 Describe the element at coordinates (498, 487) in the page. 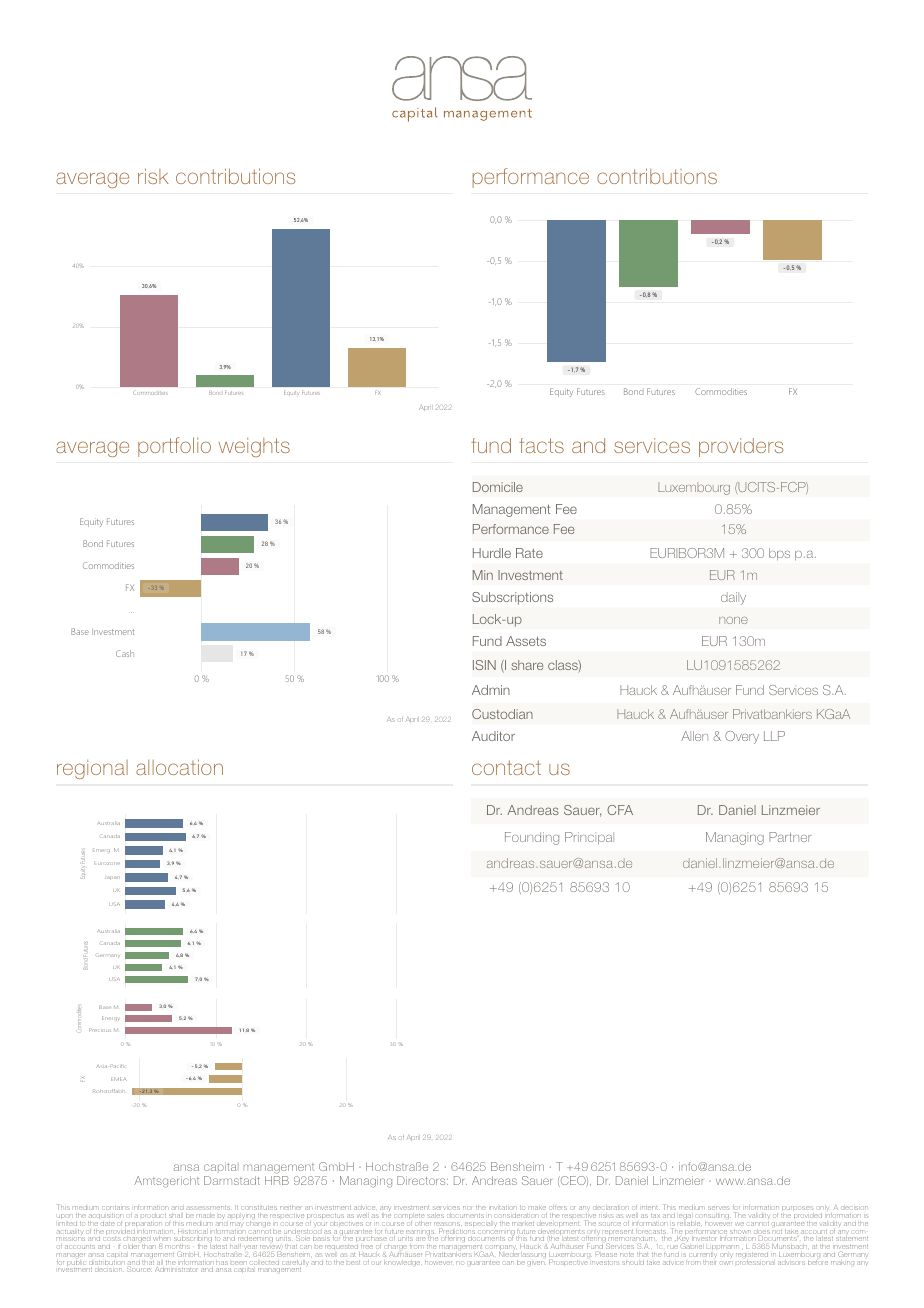

I see `Domicile` at that location.
